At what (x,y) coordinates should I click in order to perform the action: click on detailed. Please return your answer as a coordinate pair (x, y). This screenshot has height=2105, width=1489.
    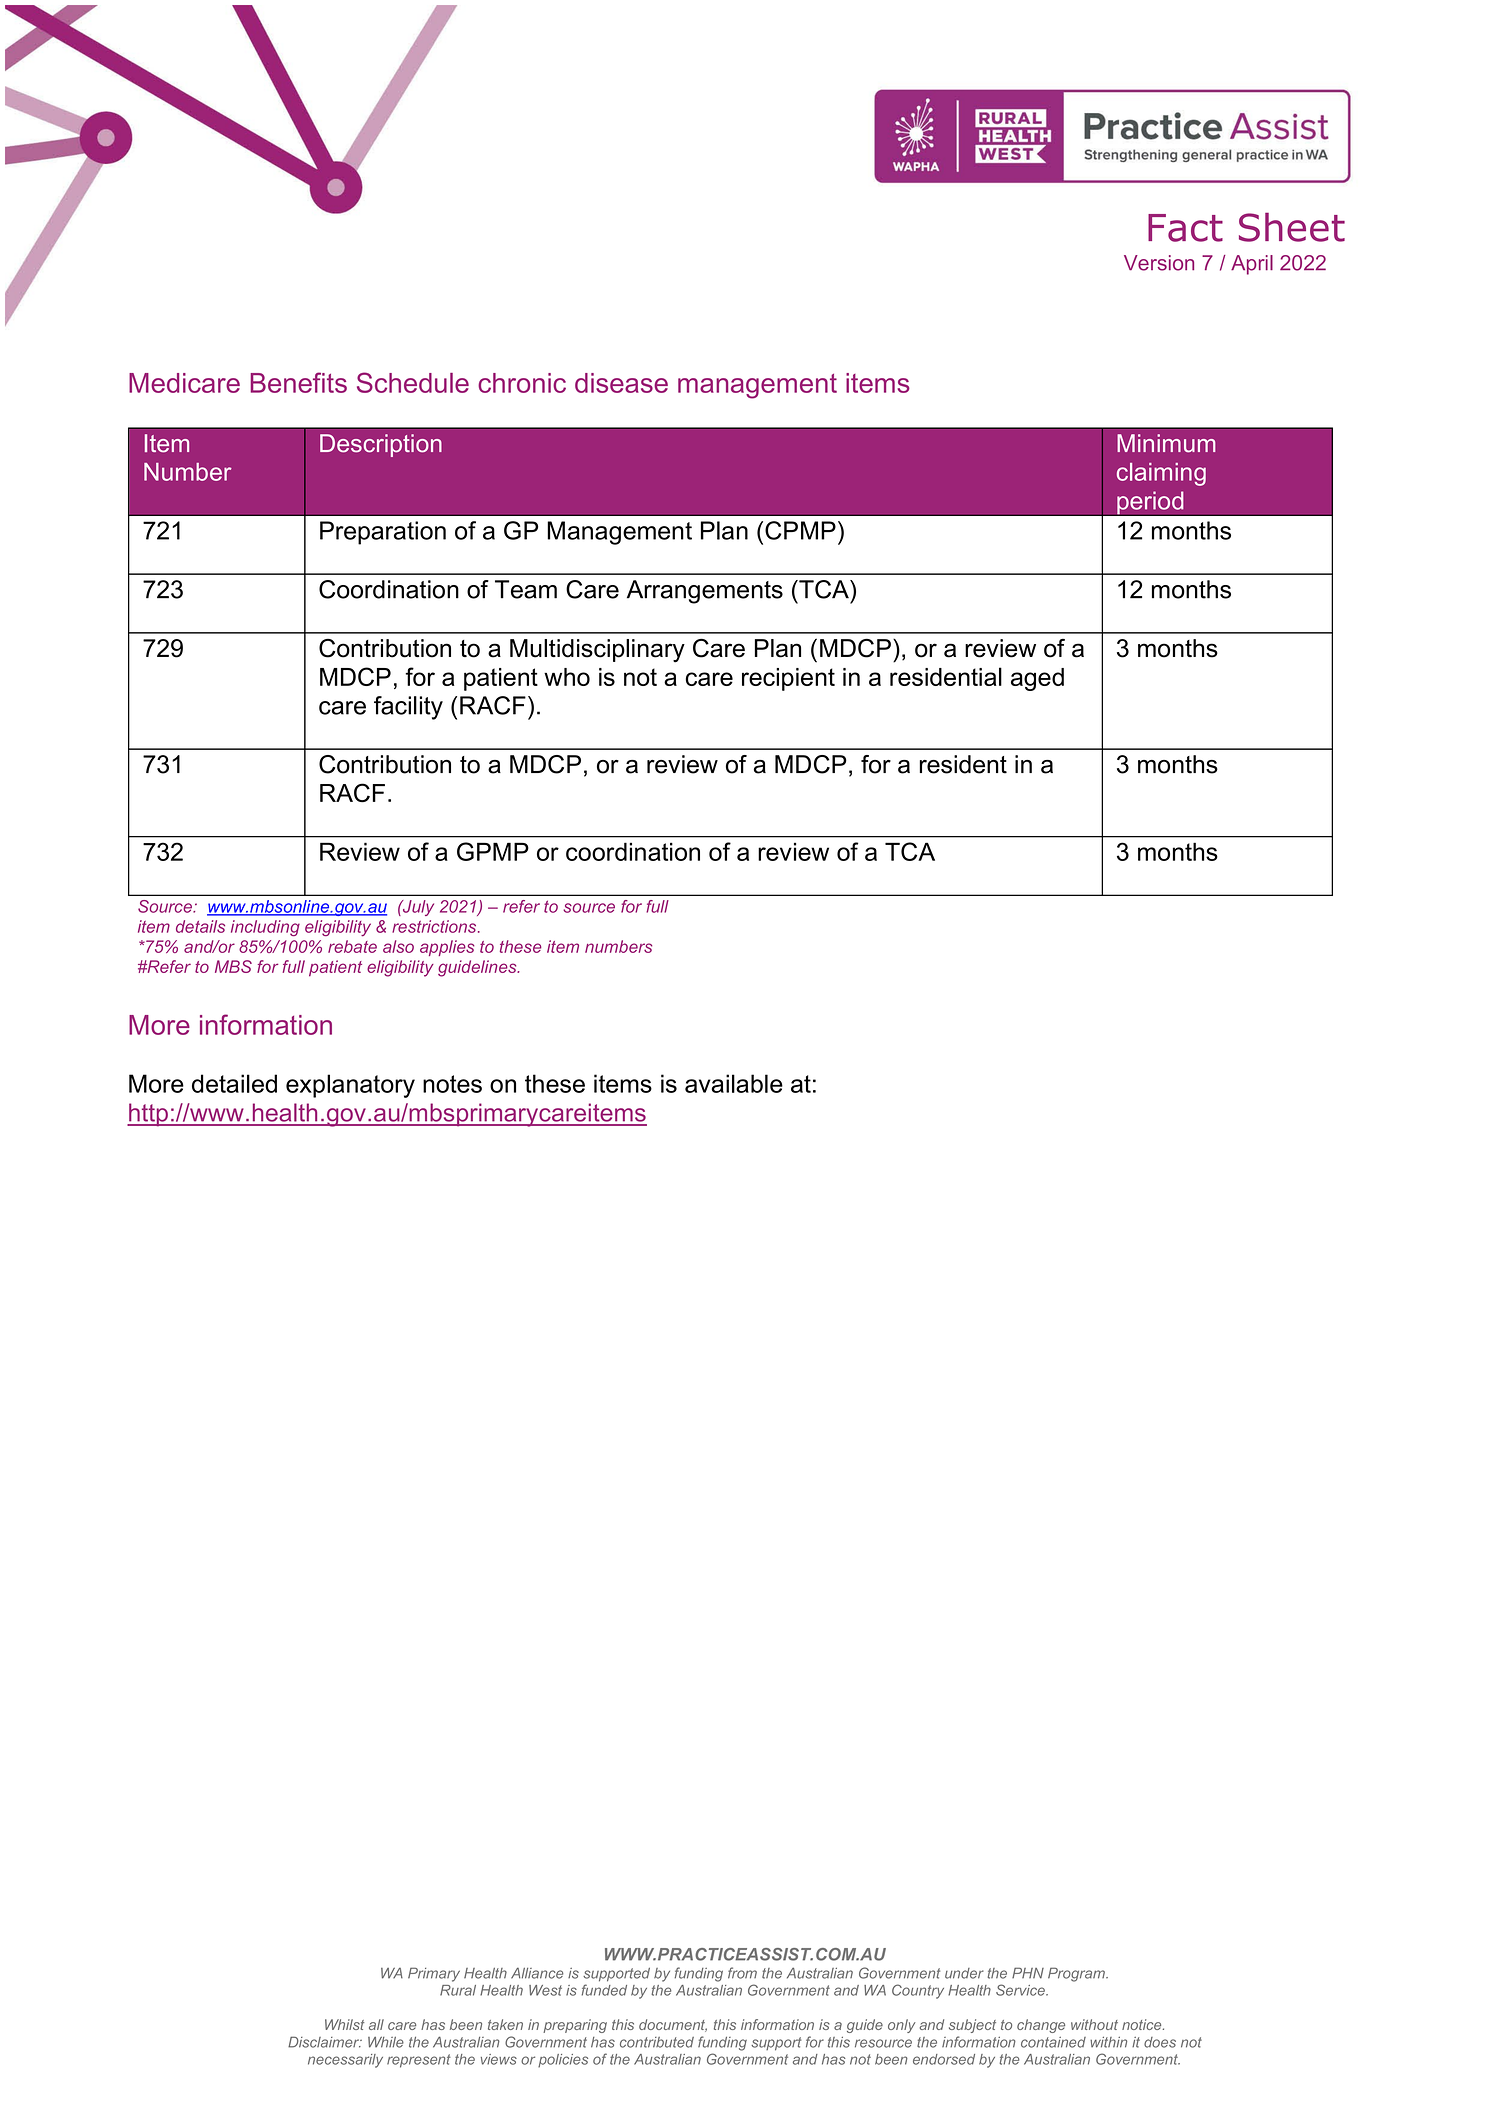
    Looking at the image, I should click on (234, 1083).
